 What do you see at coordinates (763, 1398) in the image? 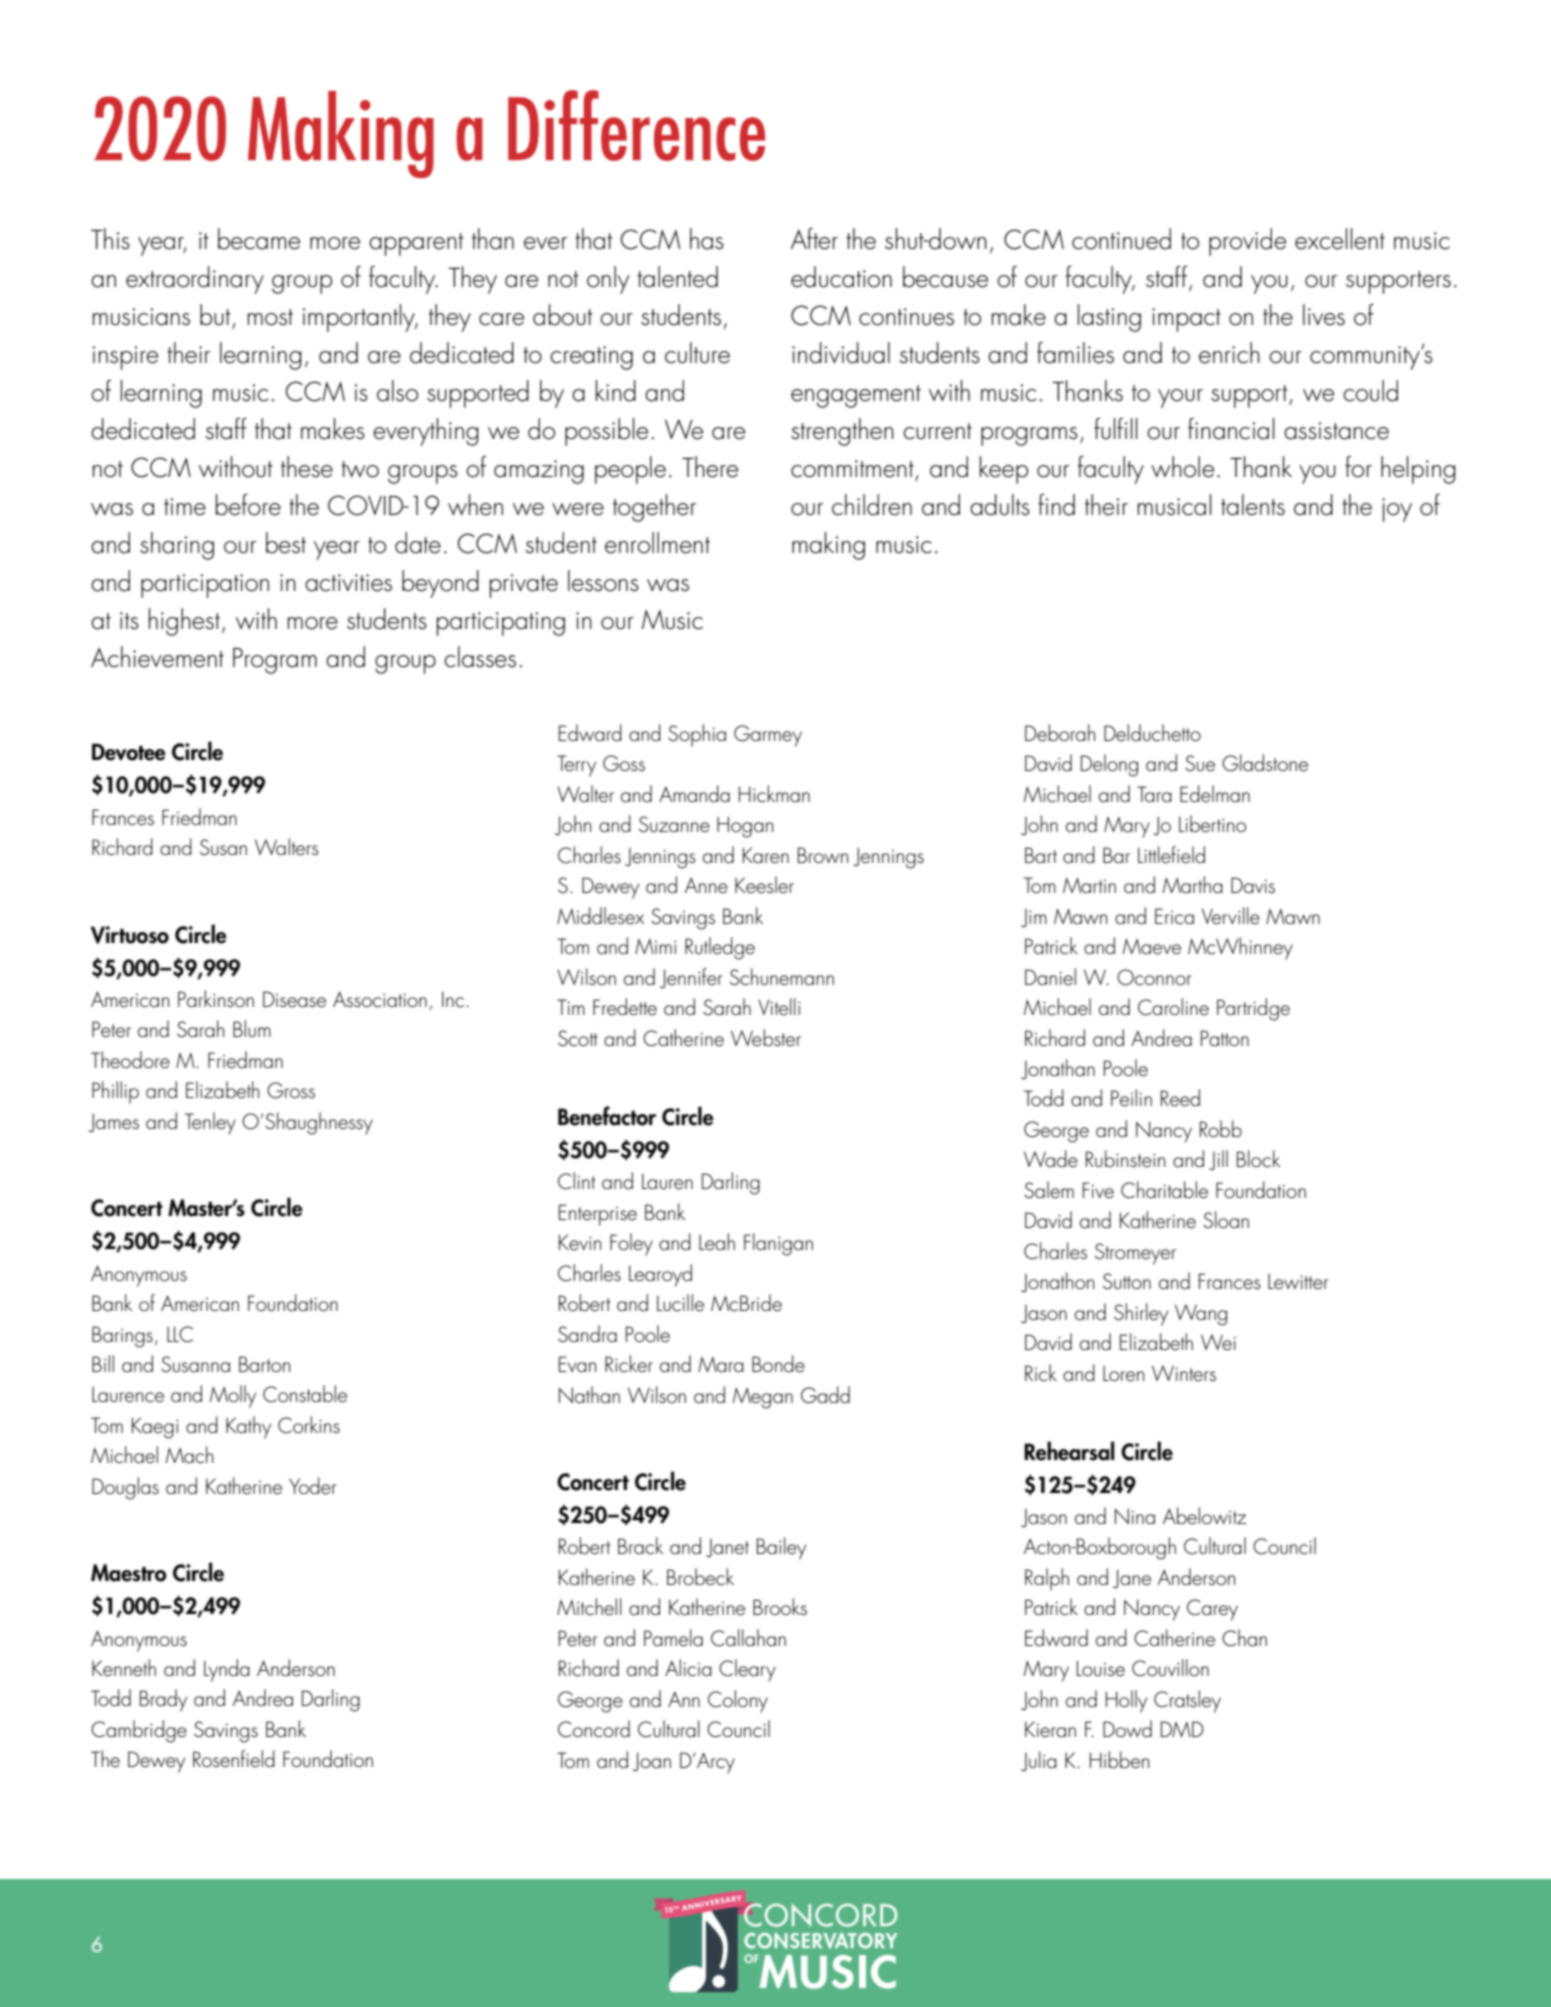
I see `Megan` at bounding box center [763, 1398].
